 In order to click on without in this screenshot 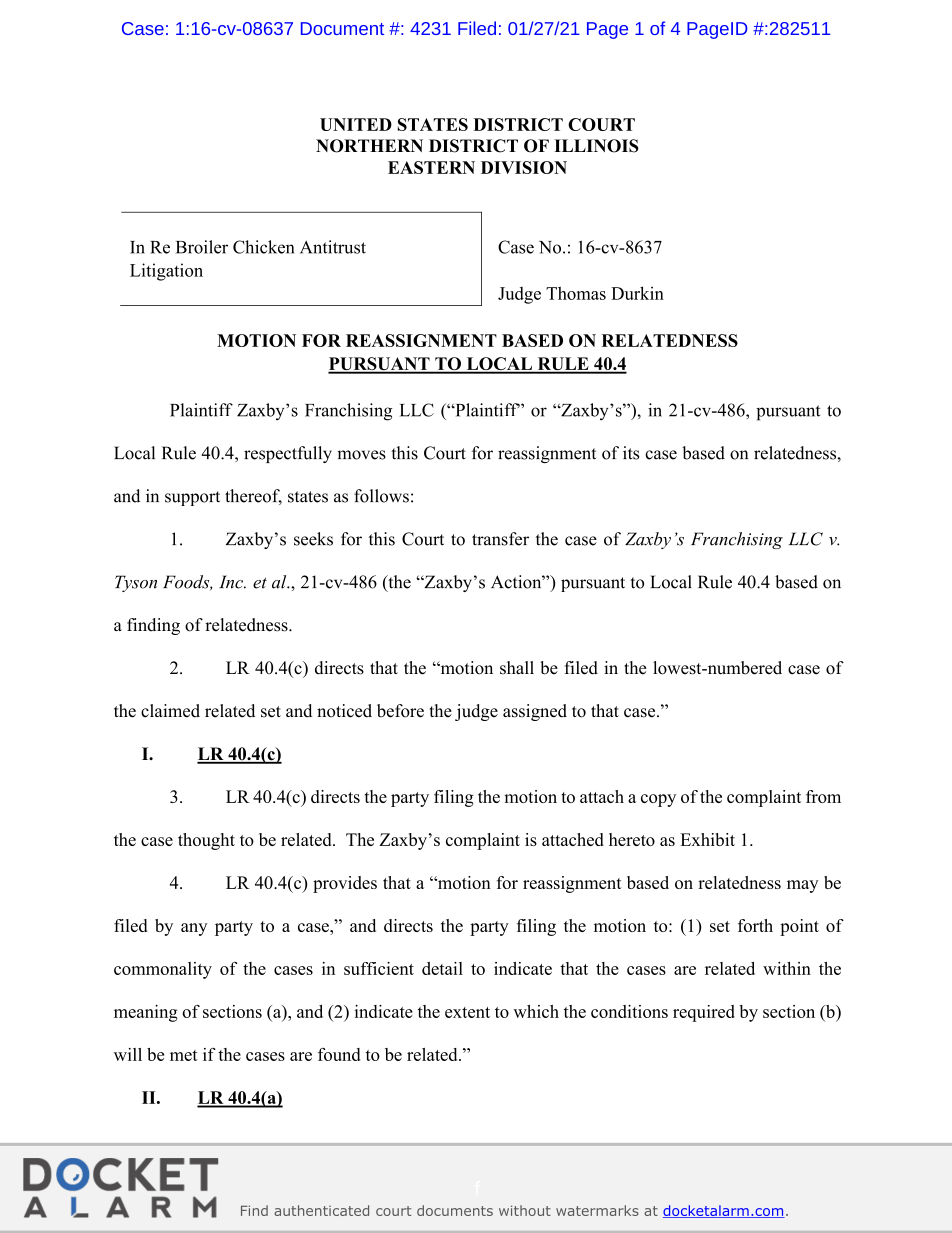, I will do `click(525, 1210)`.
